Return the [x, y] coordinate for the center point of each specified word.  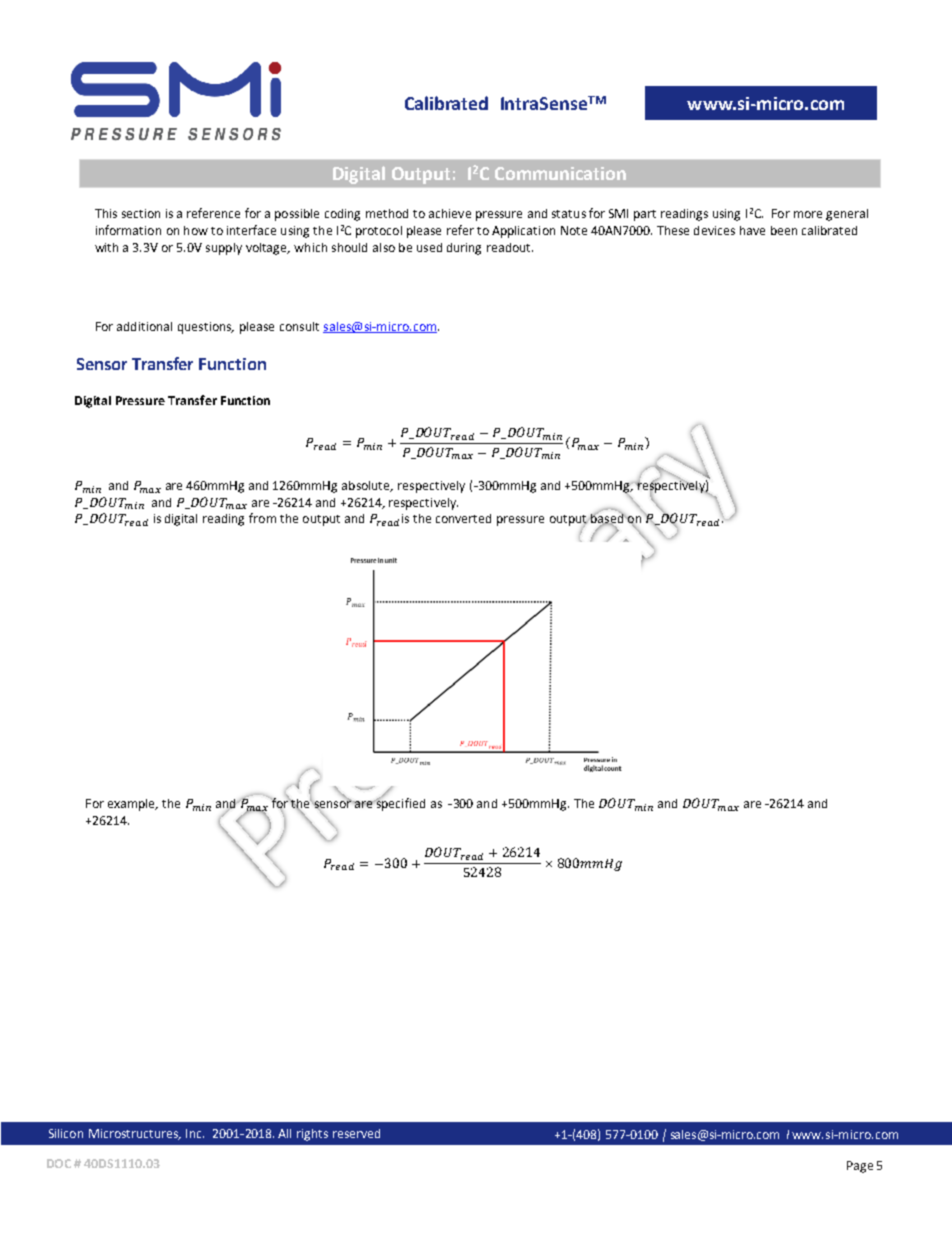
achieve [450, 213]
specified [399, 803]
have [752, 230]
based [607, 518]
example [132, 805]
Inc [195, 1133]
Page [860, 1167]
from [262, 518]
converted [463, 518]
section [141, 213]
